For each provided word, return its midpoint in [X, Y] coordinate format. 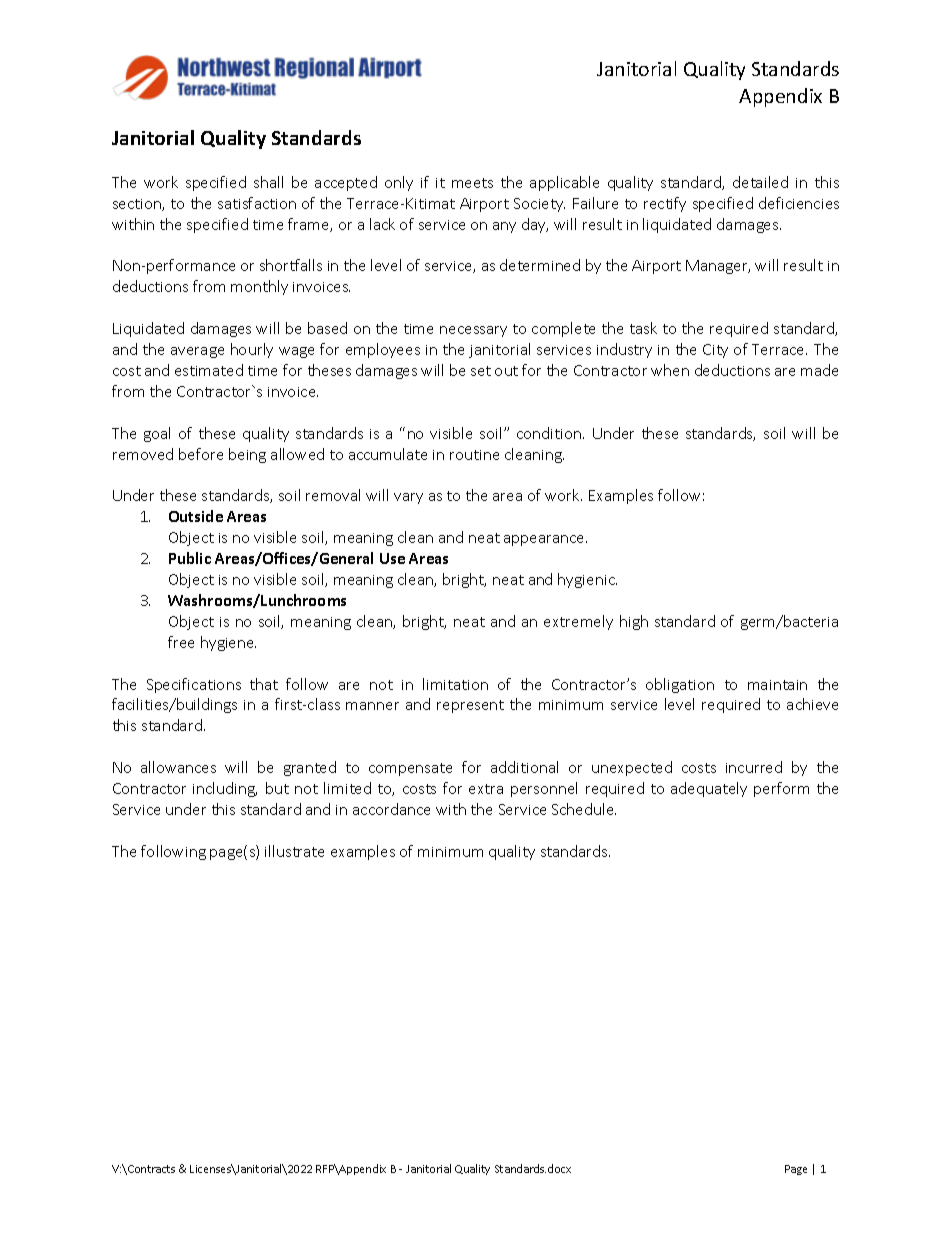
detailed [760, 182]
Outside [196, 516]
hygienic [587, 580]
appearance [545, 540]
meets [472, 183]
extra [486, 789]
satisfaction [257, 203]
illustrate [294, 851]
